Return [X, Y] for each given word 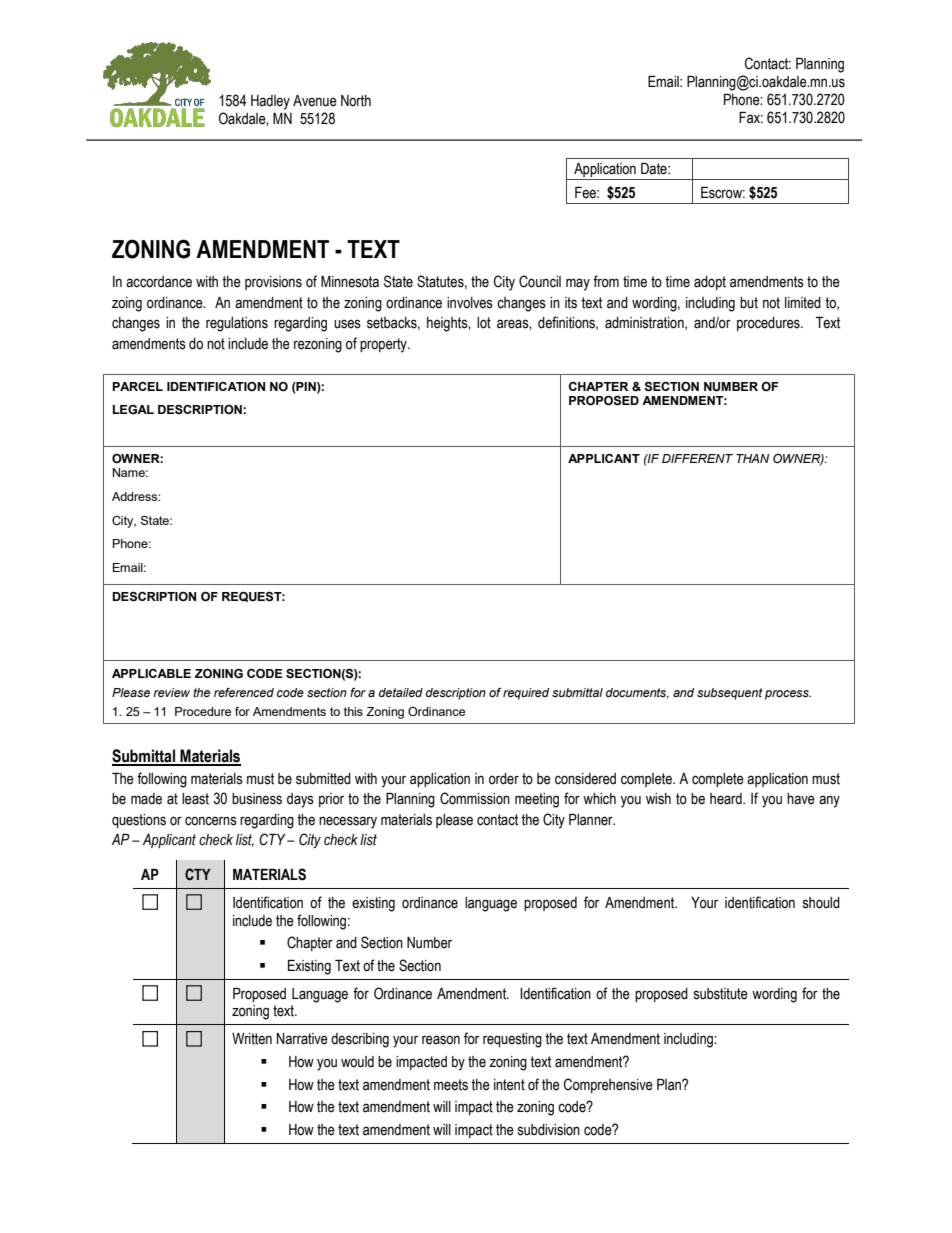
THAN [752, 458]
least [195, 799]
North [356, 101]
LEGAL [133, 409]
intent [509, 1085]
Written [252, 1039]
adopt [710, 283]
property [384, 345]
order [504, 779]
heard [727, 799]
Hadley [270, 102]
